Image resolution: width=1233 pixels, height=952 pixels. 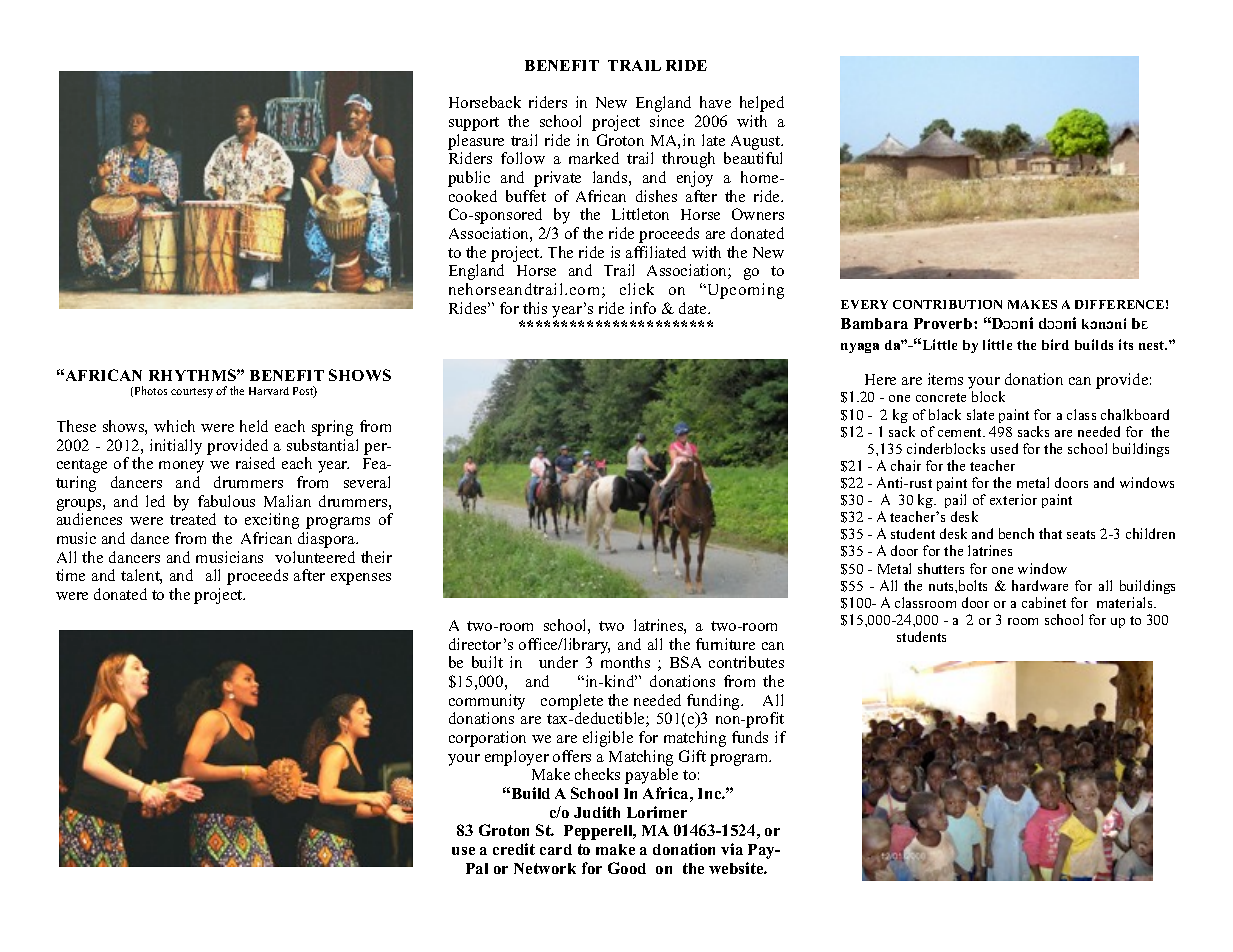 What do you see at coordinates (667, 121) in the screenshot?
I see `since` at bounding box center [667, 121].
